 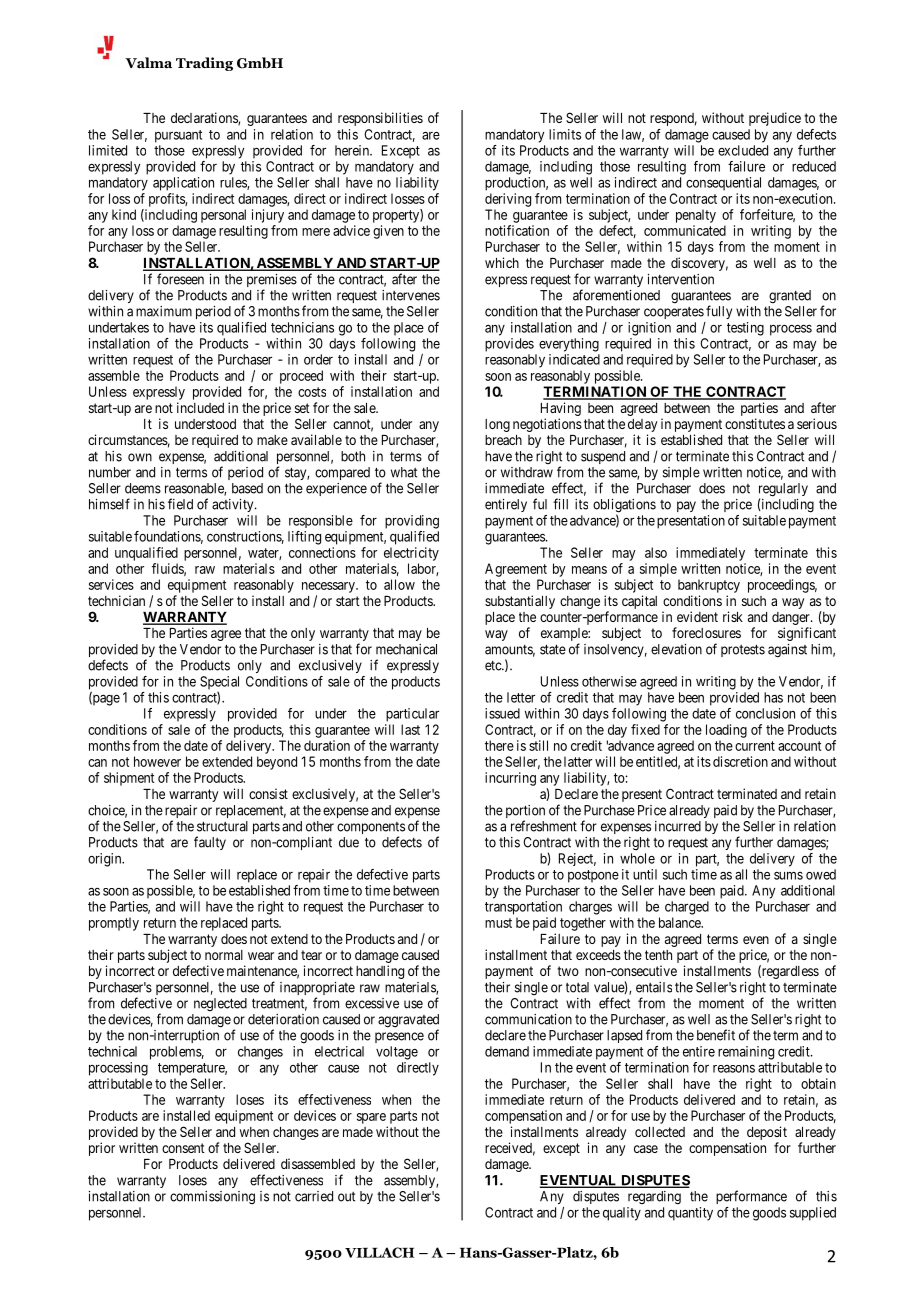 What do you see at coordinates (204, 64) in the document?
I see `Trading` at bounding box center [204, 64].
